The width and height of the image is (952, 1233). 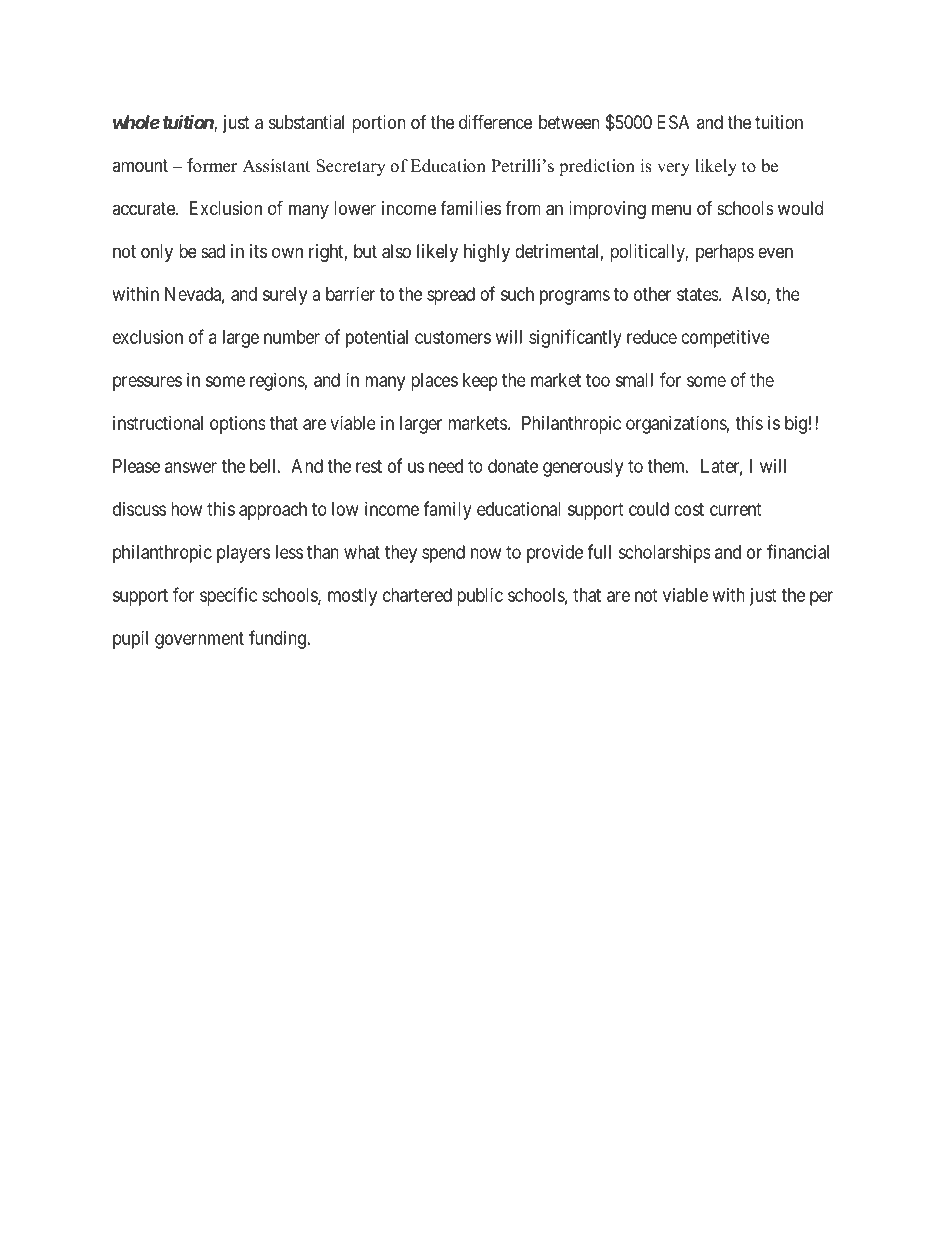 What do you see at coordinates (446, 466) in the image?
I see `need` at bounding box center [446, 466].
